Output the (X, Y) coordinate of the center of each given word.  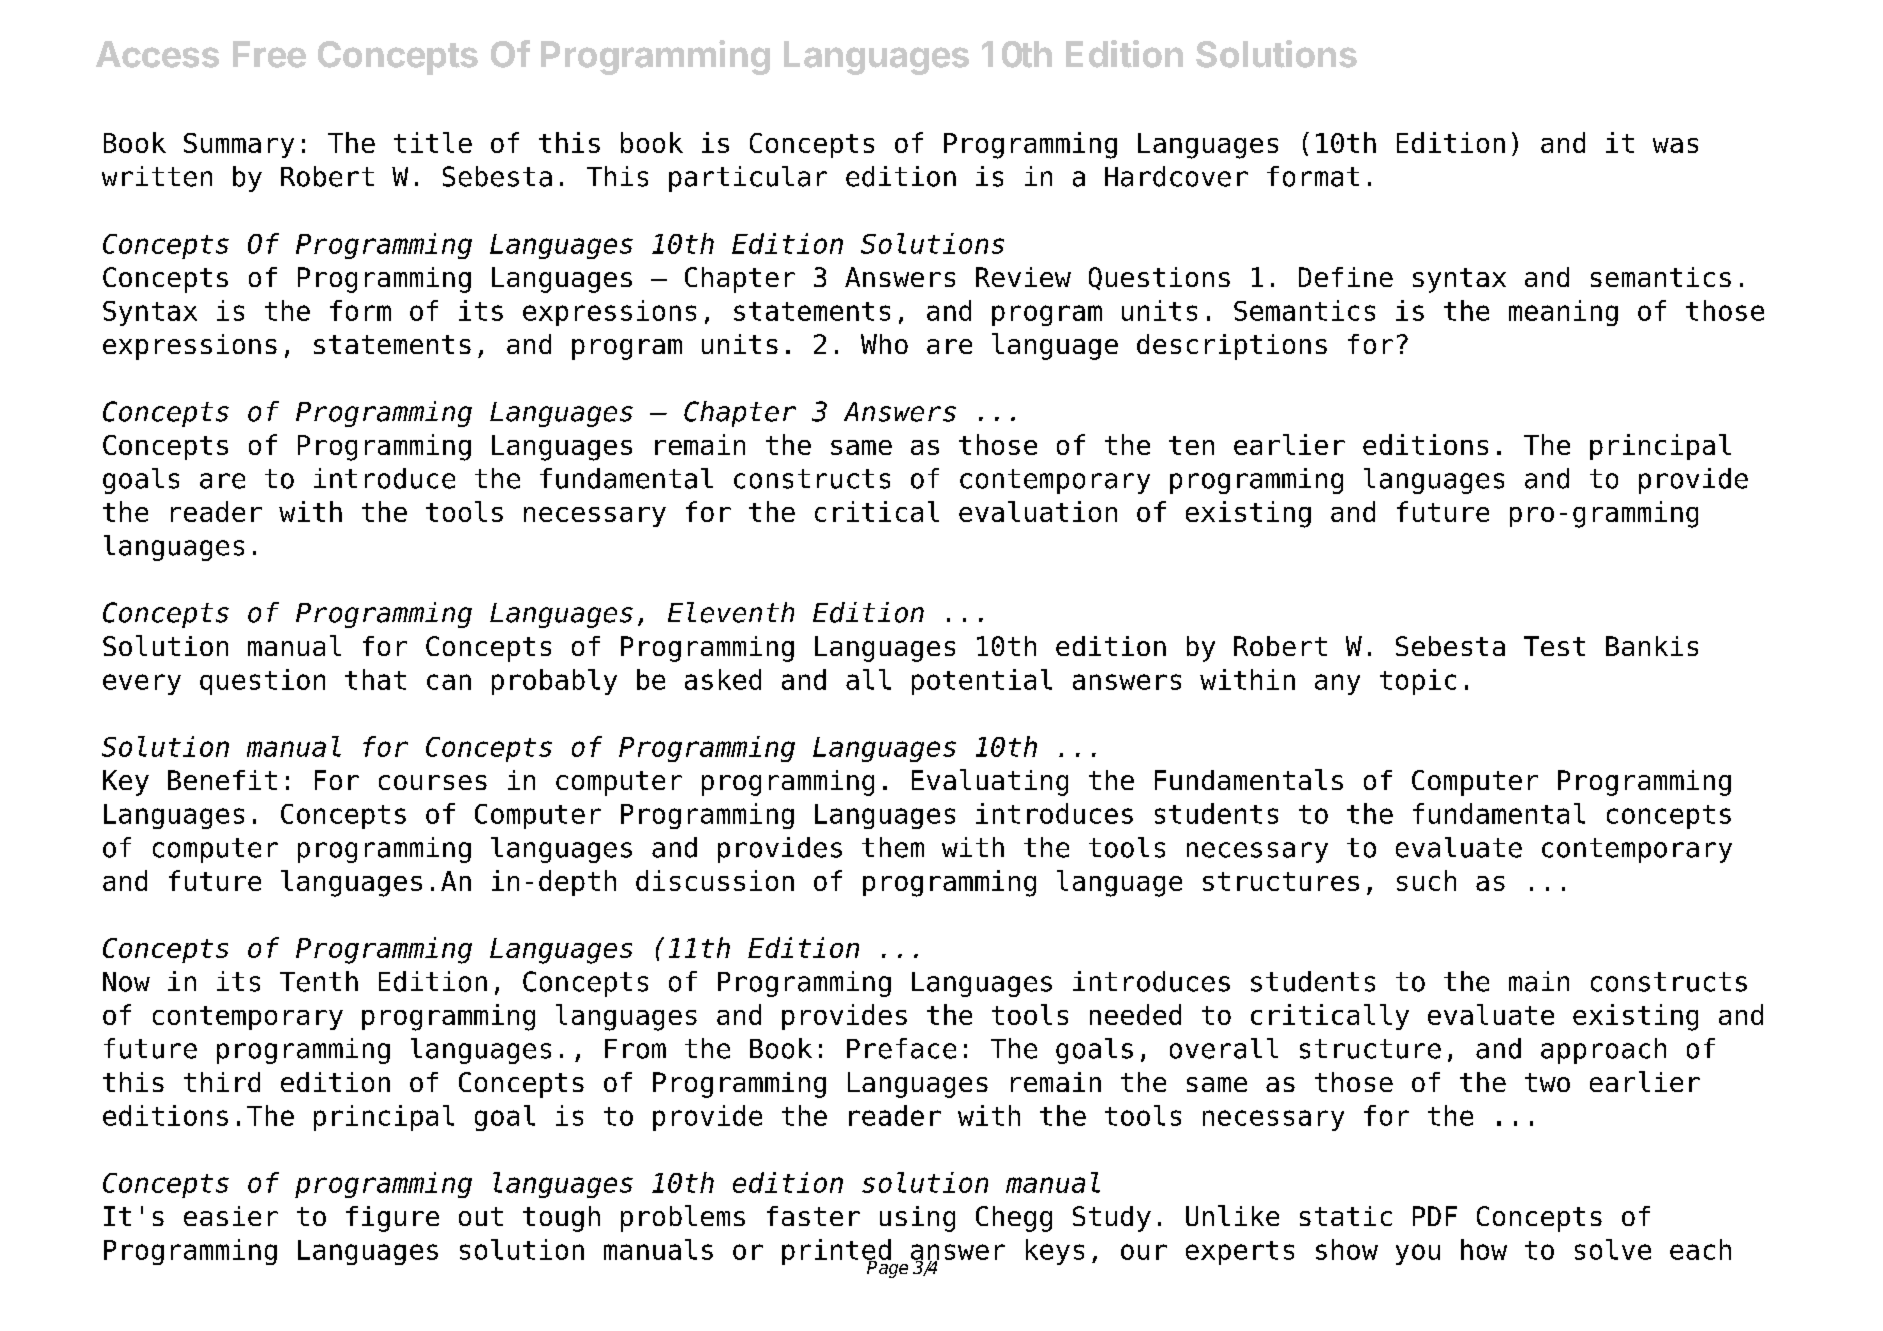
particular (748, 179)
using (917, 1219)
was (1675, 145)
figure (392, 1219)
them (893, 847)
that (375, 679)
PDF (1435, 1216)
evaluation (1038, 511)
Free (269, 54)
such (1426, 880)
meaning (1563, 313)
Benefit (222, 780)
